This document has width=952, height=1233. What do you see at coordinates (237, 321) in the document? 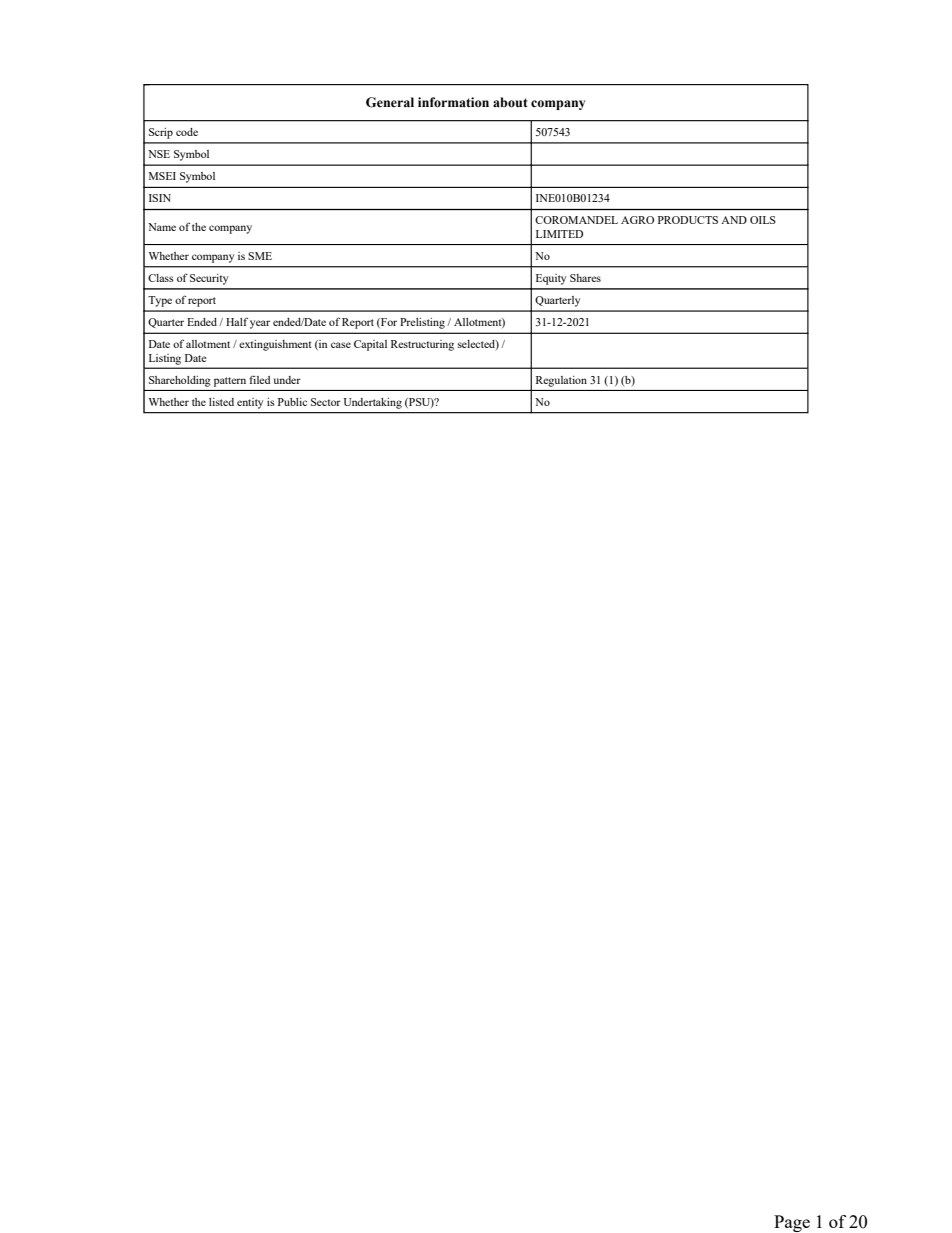
I see `Half` at bounding box center [237, 321].
